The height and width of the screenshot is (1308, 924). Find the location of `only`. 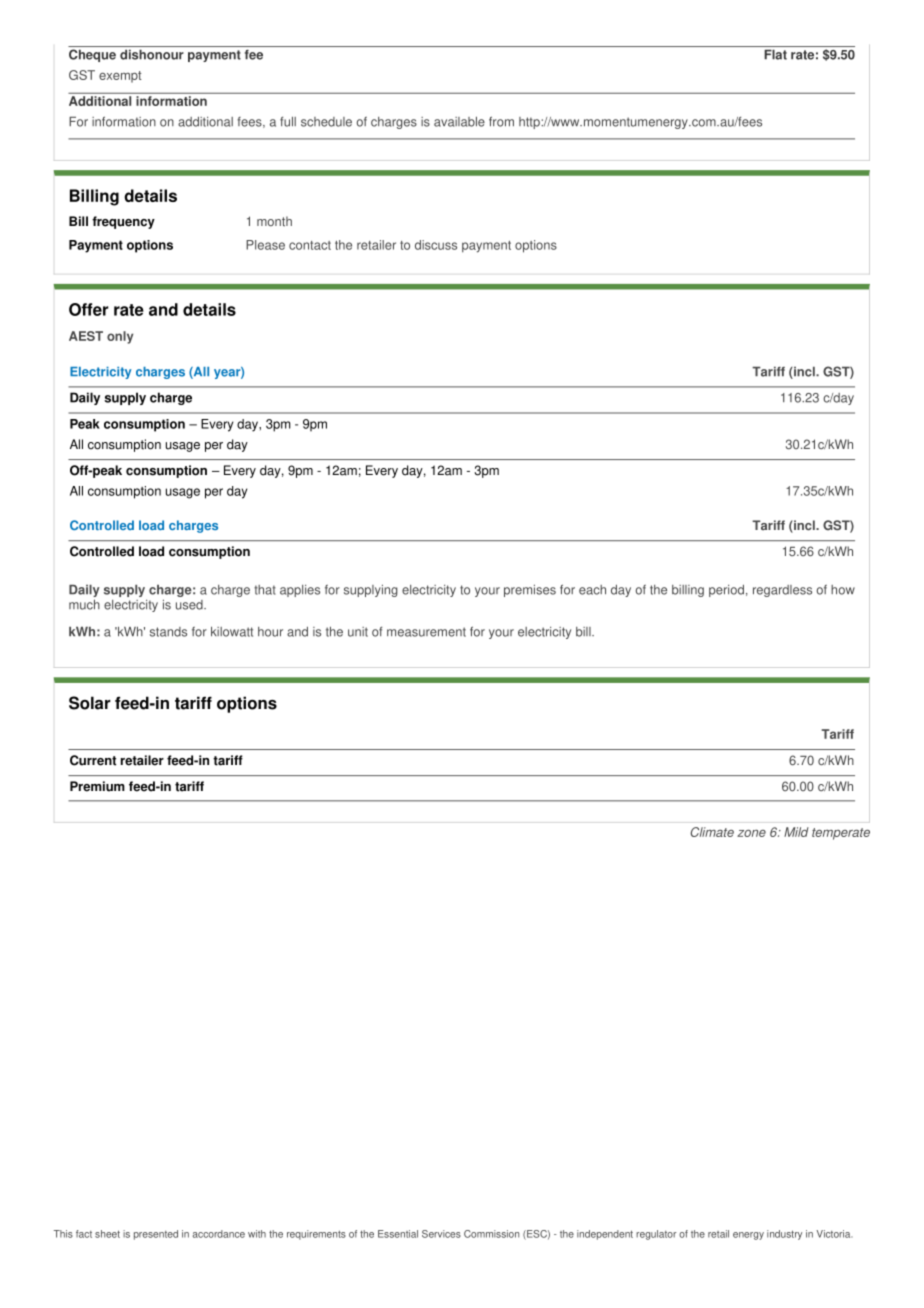

only is located at coordinates (120, 337).
